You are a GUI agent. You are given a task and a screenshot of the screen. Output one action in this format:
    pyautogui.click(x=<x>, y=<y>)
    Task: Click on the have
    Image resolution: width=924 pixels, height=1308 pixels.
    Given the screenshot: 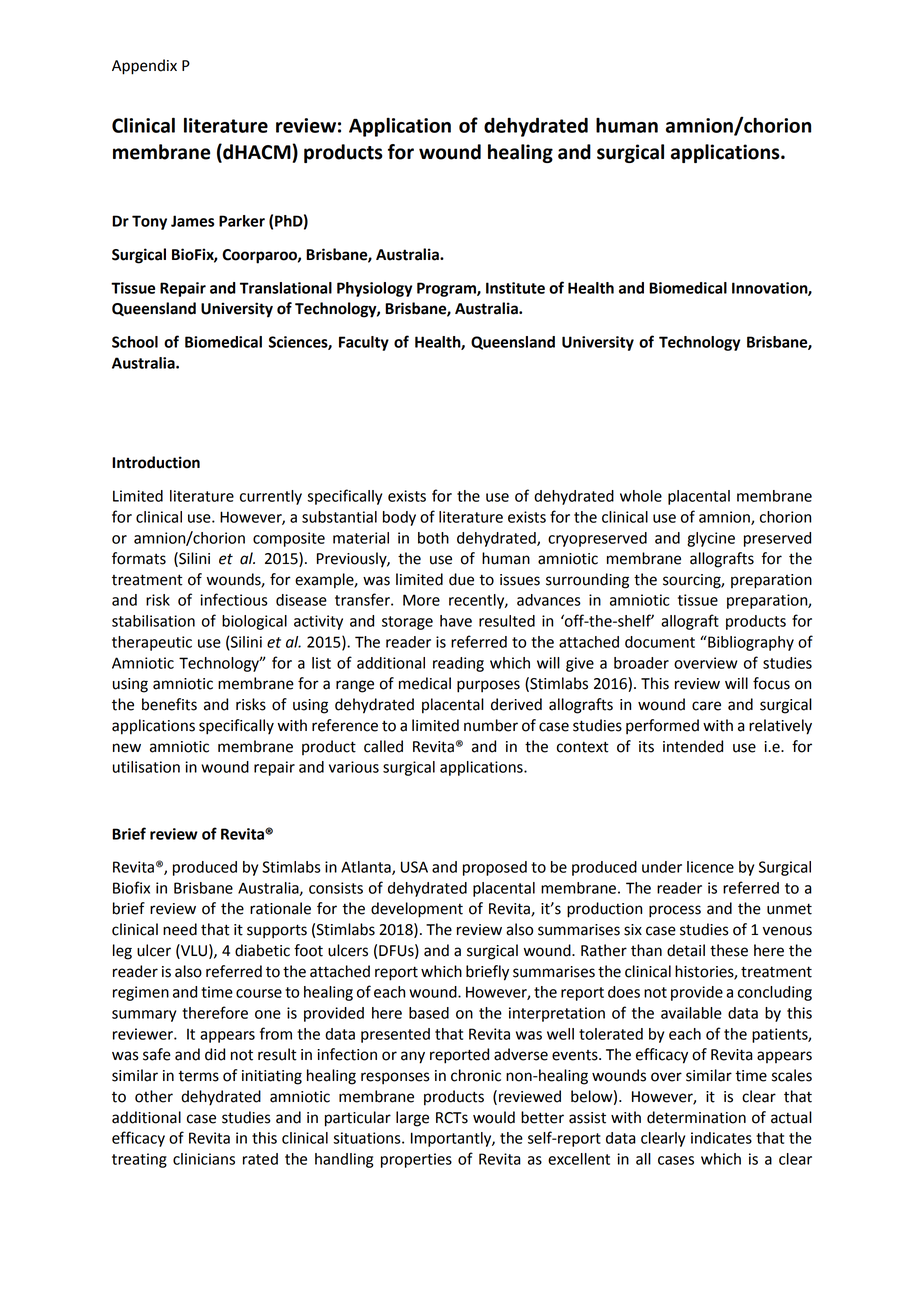 What is the action you would take?
    pyautogui.click(x=456, y=621)
